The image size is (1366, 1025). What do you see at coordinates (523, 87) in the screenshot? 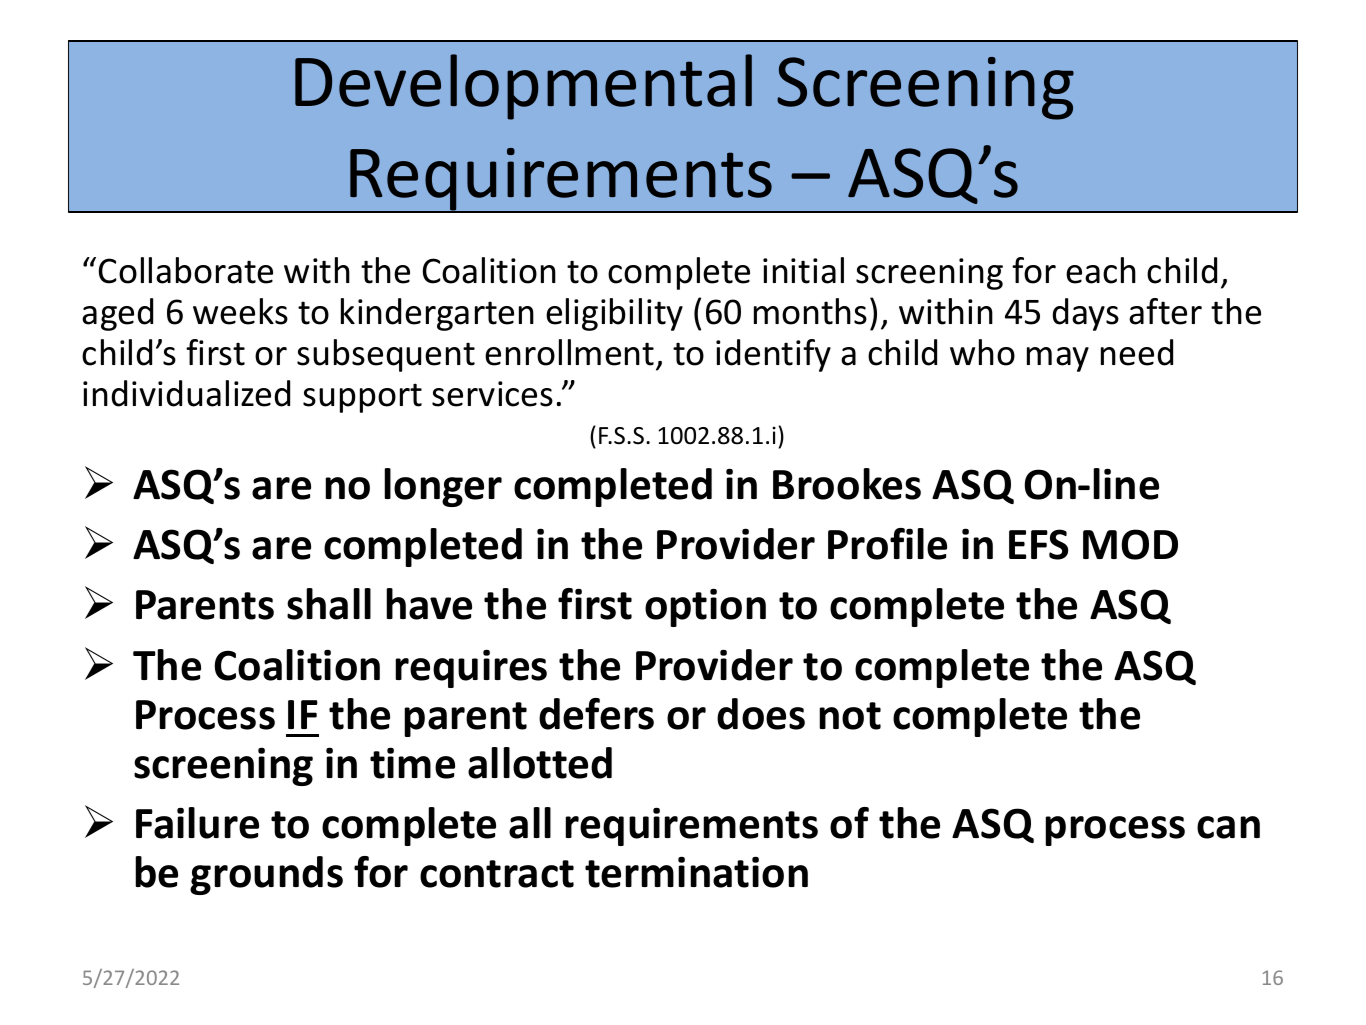
I see `Developmental` at bounding box center [523, 87].
